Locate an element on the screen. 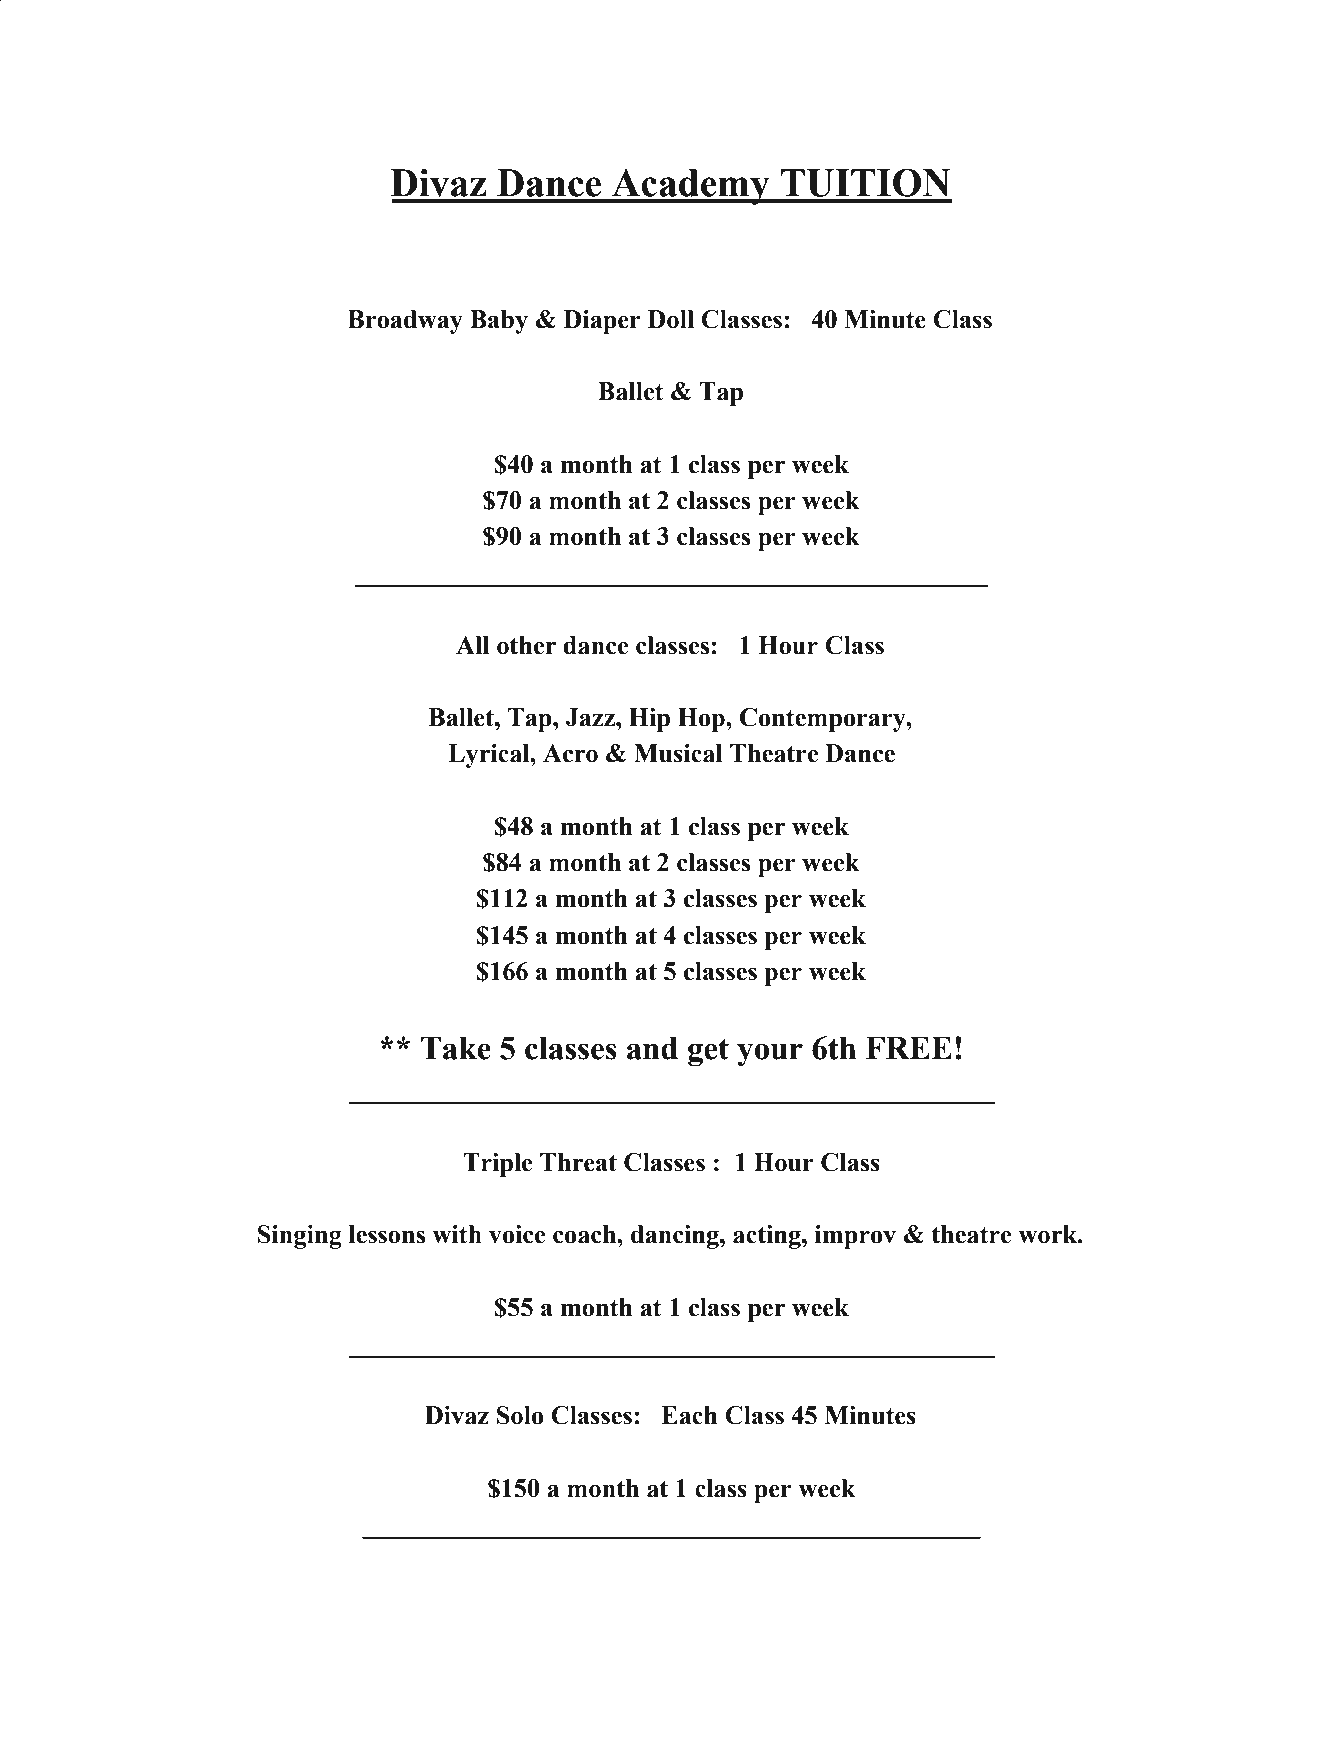 The width and height of the screenshot is (1344, 1739). Take is located at coordinates (456, 1048).
